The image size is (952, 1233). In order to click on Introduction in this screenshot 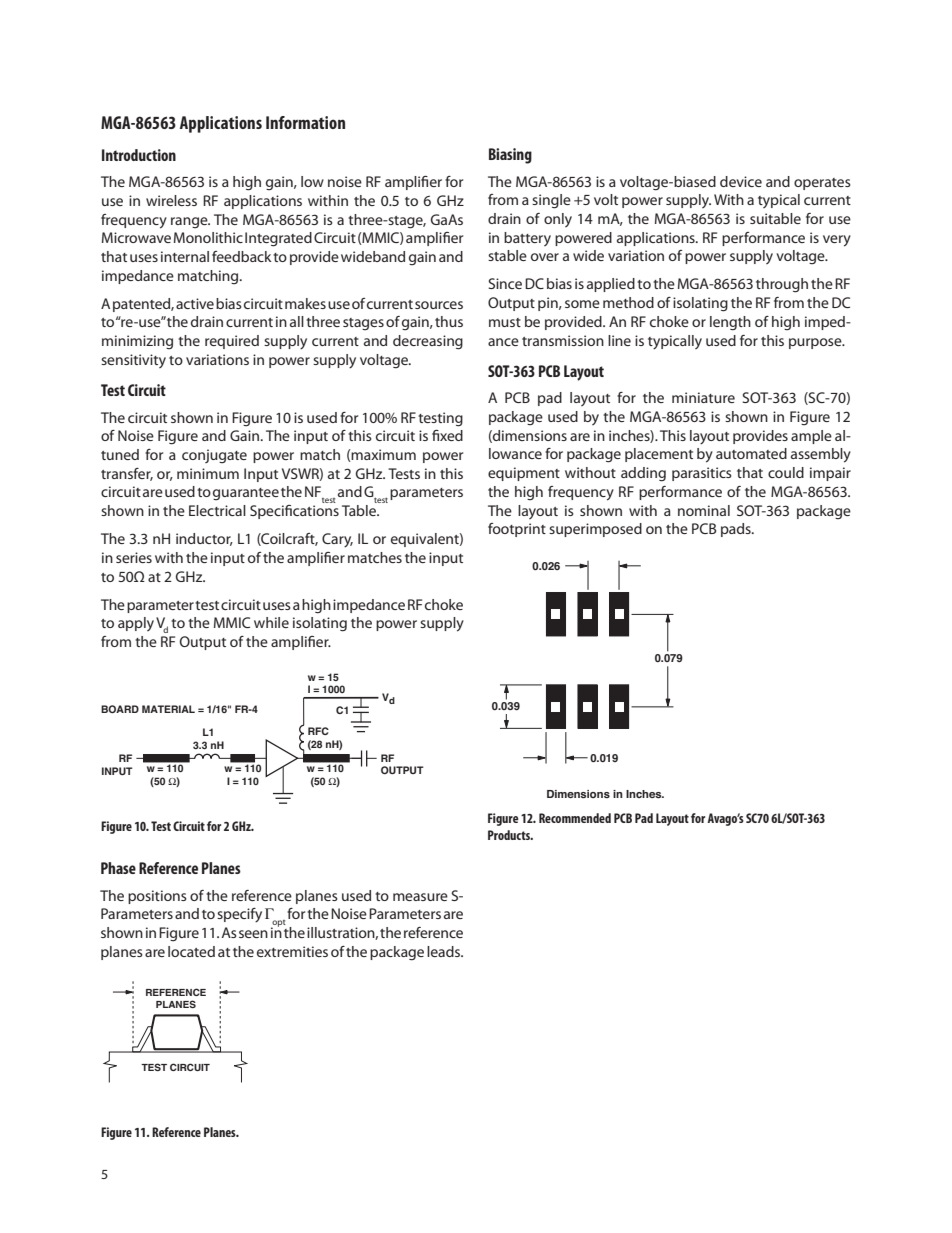, I will do `click(139, 155)`.
